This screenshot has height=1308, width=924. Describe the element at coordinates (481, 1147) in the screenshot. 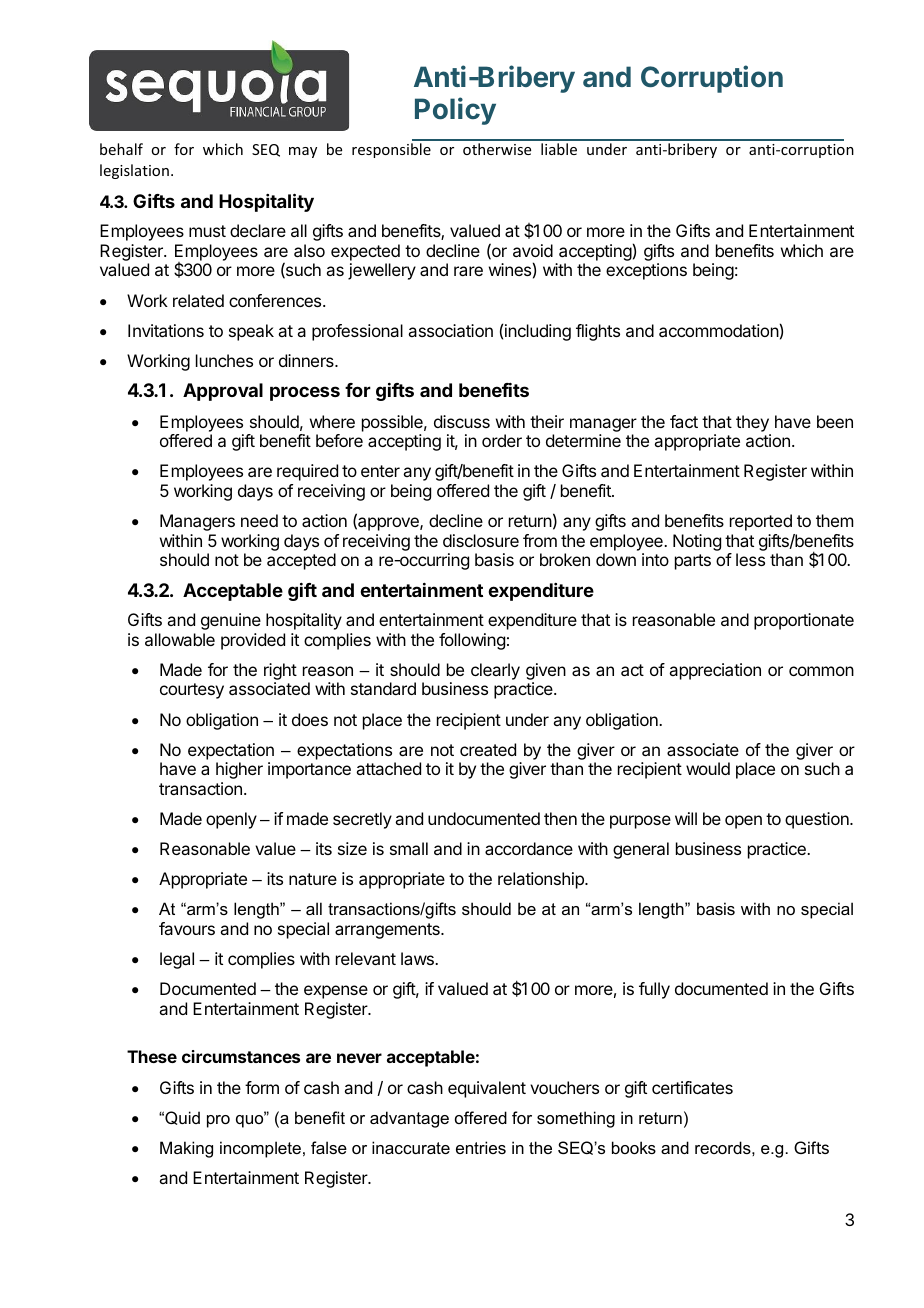

I see `entries` at that location.
